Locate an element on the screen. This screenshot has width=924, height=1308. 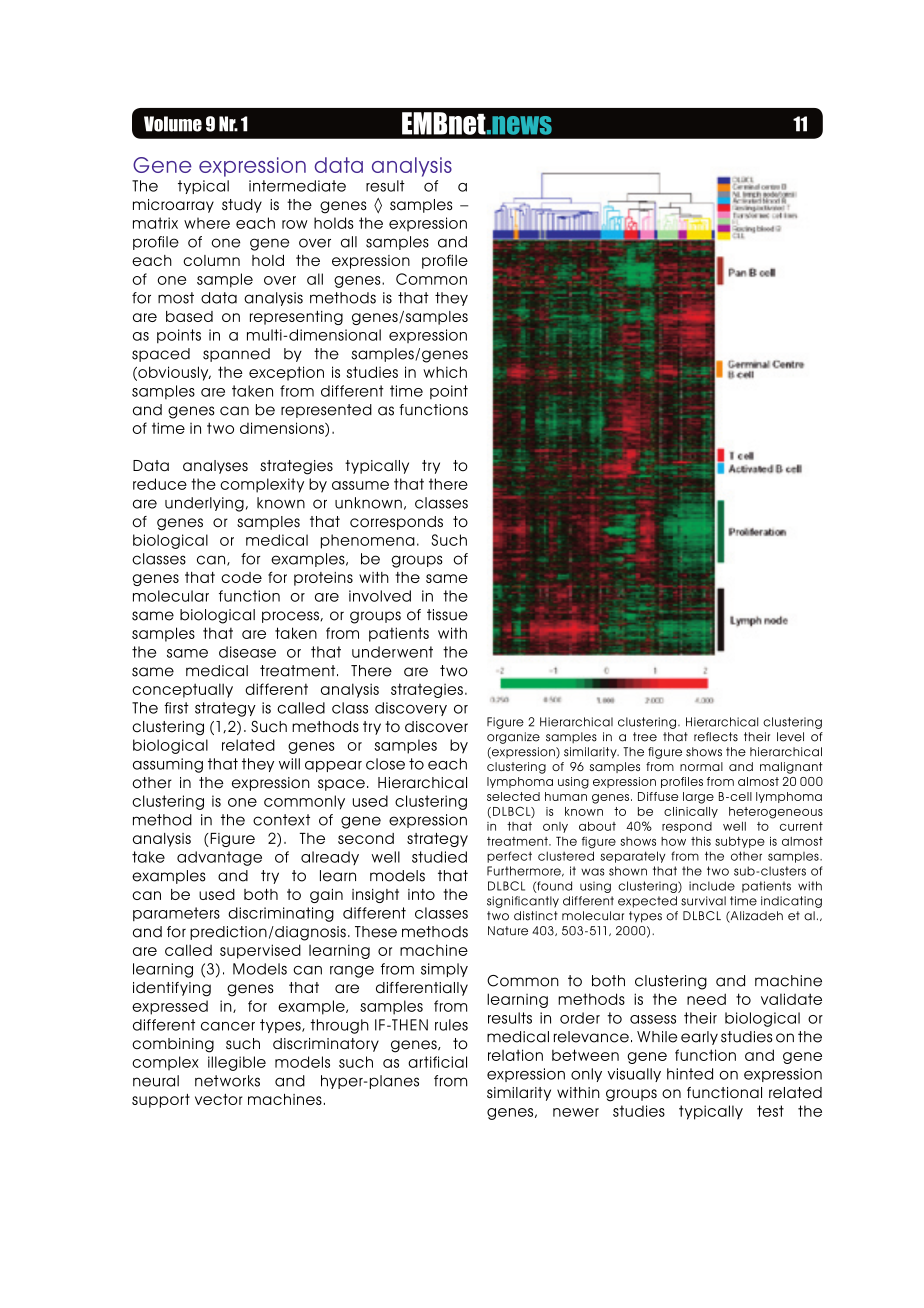
hinted is located at coordinates (690, 1074).
